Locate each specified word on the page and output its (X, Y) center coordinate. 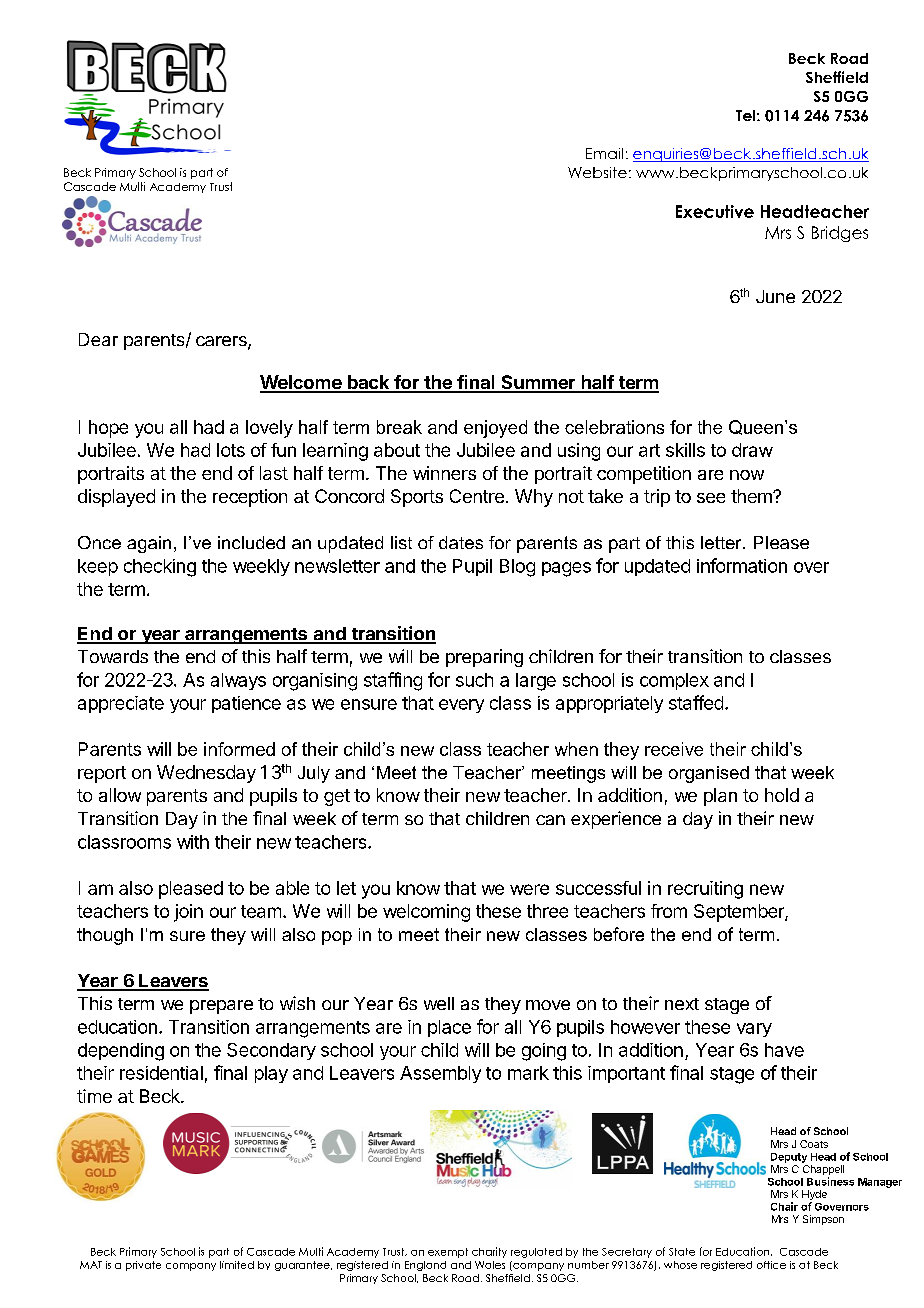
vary (754, 1030)
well (439, 1003)
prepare (221, 1007)
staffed (696, 702)
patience (246, 704)
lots (231, 450)
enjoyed (495, 429)
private (143, 1266)
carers (222, 342)
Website (597, 172)
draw (752, 450)
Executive (715, 211)
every (461, 706)
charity (489, 1252)
